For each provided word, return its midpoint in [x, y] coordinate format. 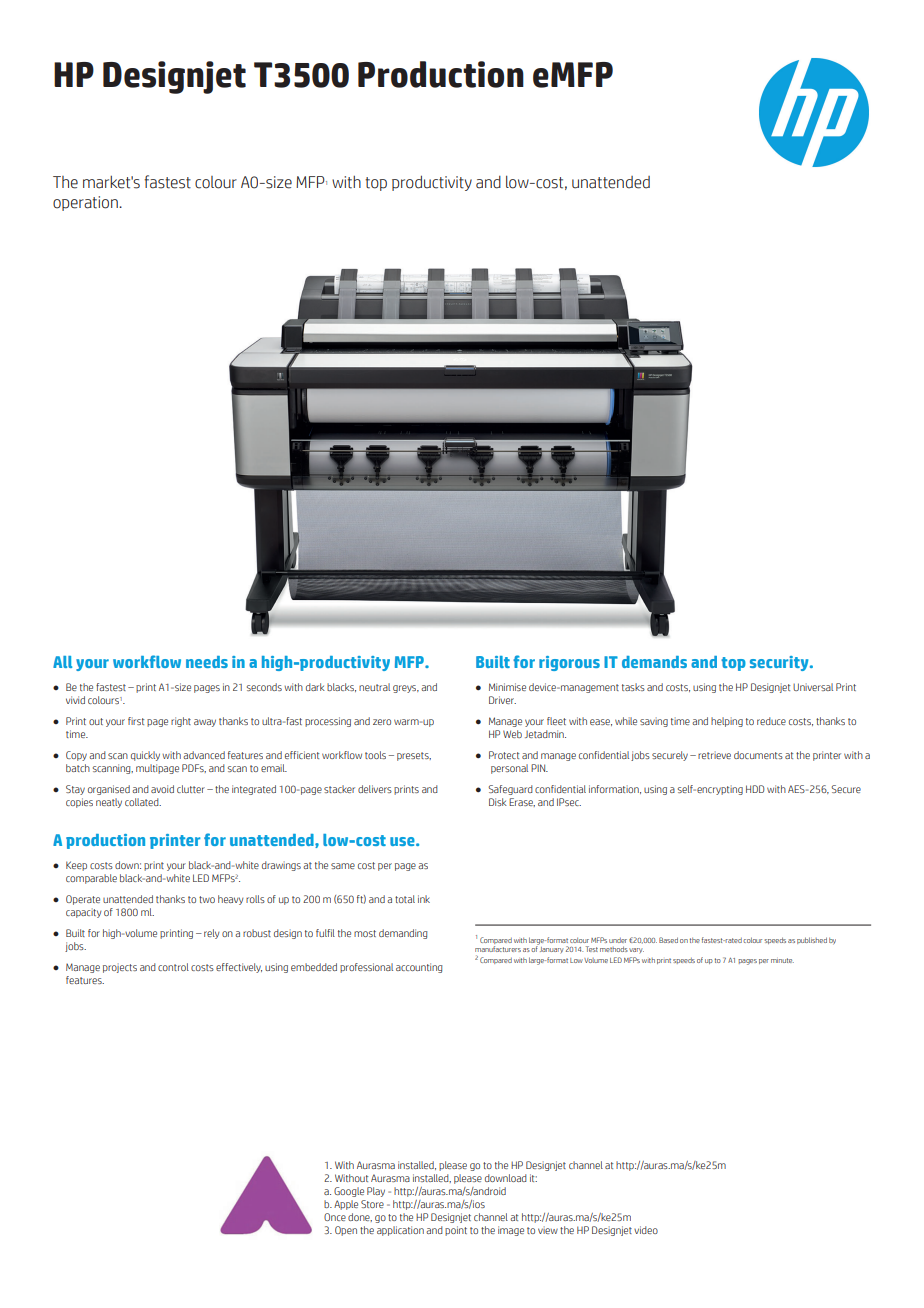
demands [654, 662]
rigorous [569, 663]
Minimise [507, 687]
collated [143, 802]
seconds [264, 687]
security [780, 663]
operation [86, 203]
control [173, 967]
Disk [498, 802]
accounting [419, 968]
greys [406, 689]
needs [207, 662]
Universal [813, 687]
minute [782, 960]
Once [335, 1217]
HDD [755, 789]
